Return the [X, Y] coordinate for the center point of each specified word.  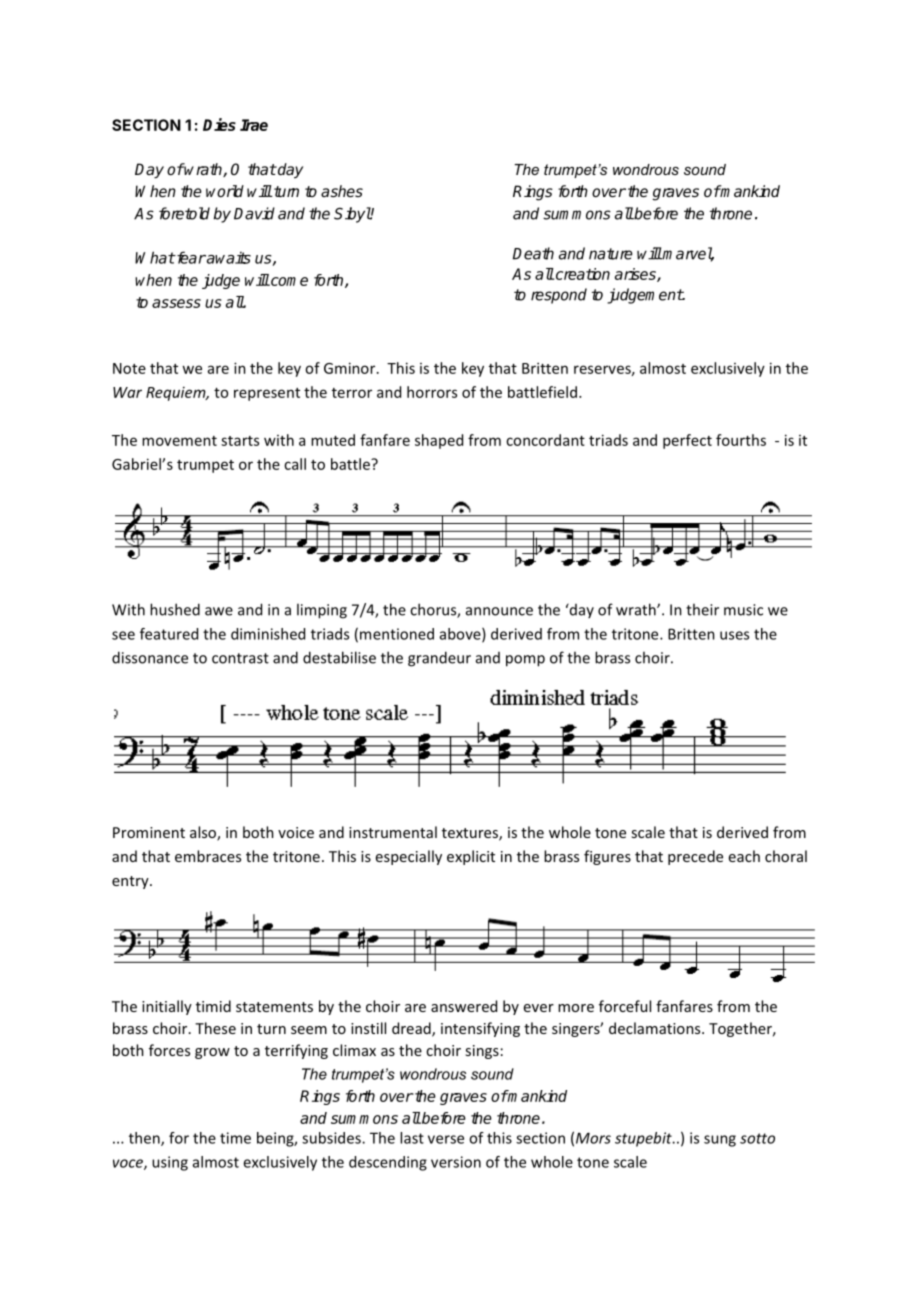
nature [611, 254]
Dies [219, 124]
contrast [240, 658]
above [461, 635]
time [235, 1138]
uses [734, 635]
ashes [342, 191]
